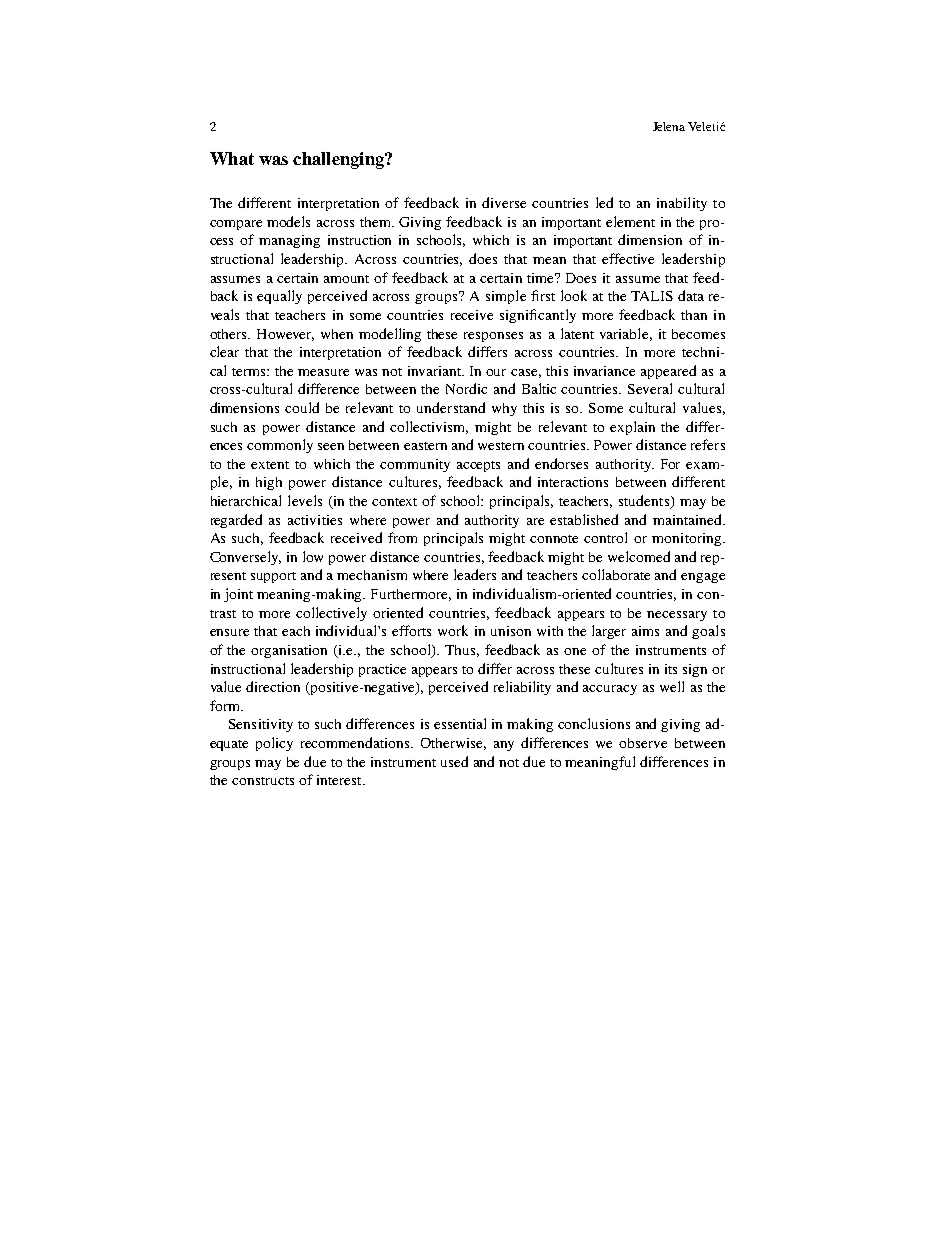 The height and width of the page is (1233, 952). I want to click on explain, so click(632, 428).
